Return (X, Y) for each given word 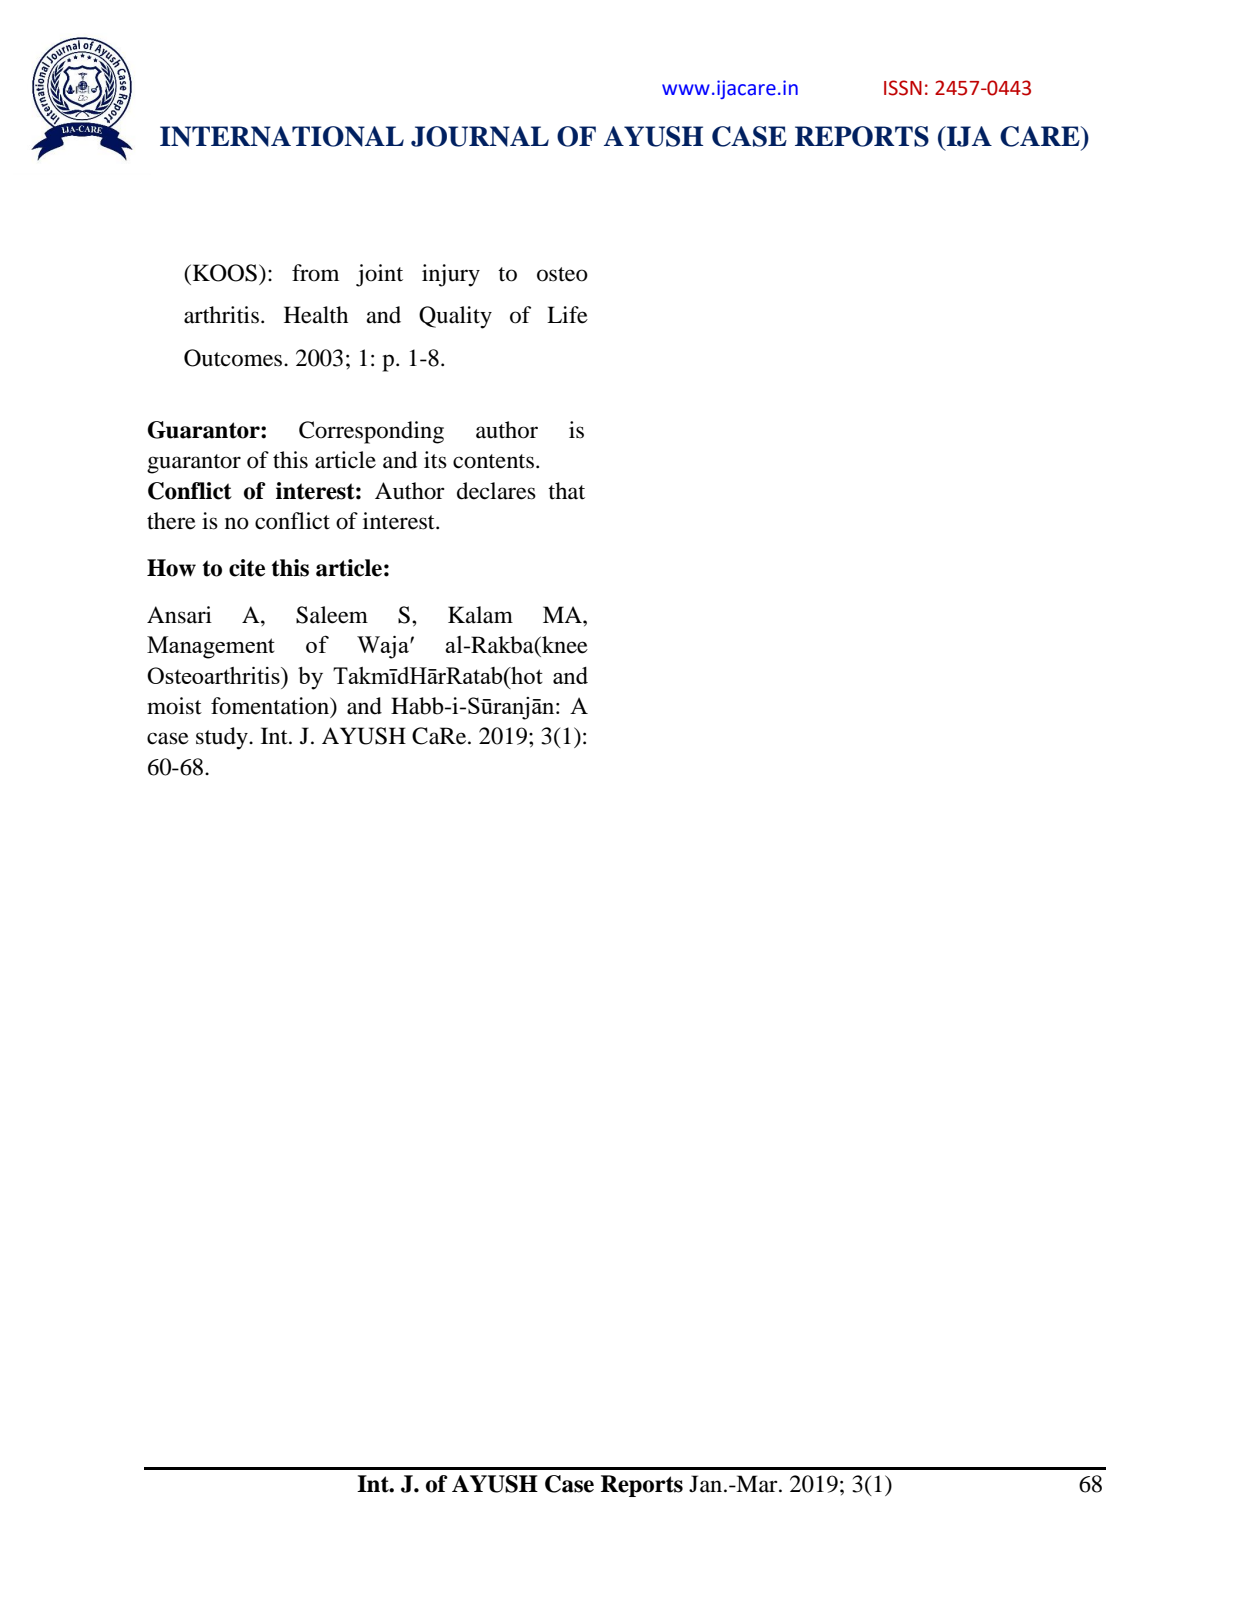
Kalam (480, 615)
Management (211, 647)
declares (496, 491)
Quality (455, 317)
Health (316, 315)
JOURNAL (480, 136)
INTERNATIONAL (282, 136)
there (171, 521)
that (566, 491)
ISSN (903, 88)
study (223, 738)
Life (567, 315)
